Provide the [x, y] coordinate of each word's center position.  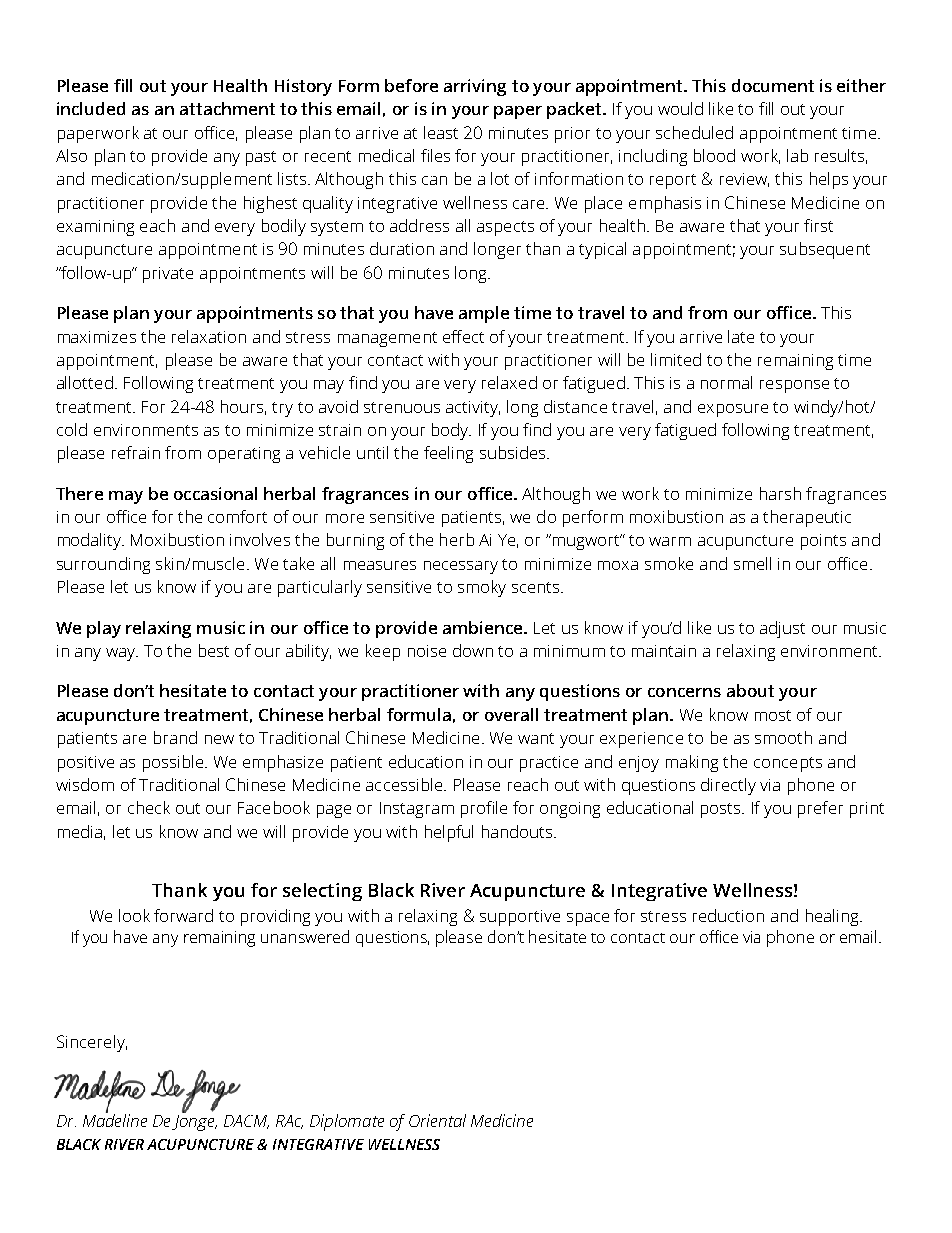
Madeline [115, 1119]
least [441, 132]
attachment [227, 108]
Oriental [437, 1120]
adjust [782, 629]
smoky [482, 588]
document [773, 85]
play [104, 629]
